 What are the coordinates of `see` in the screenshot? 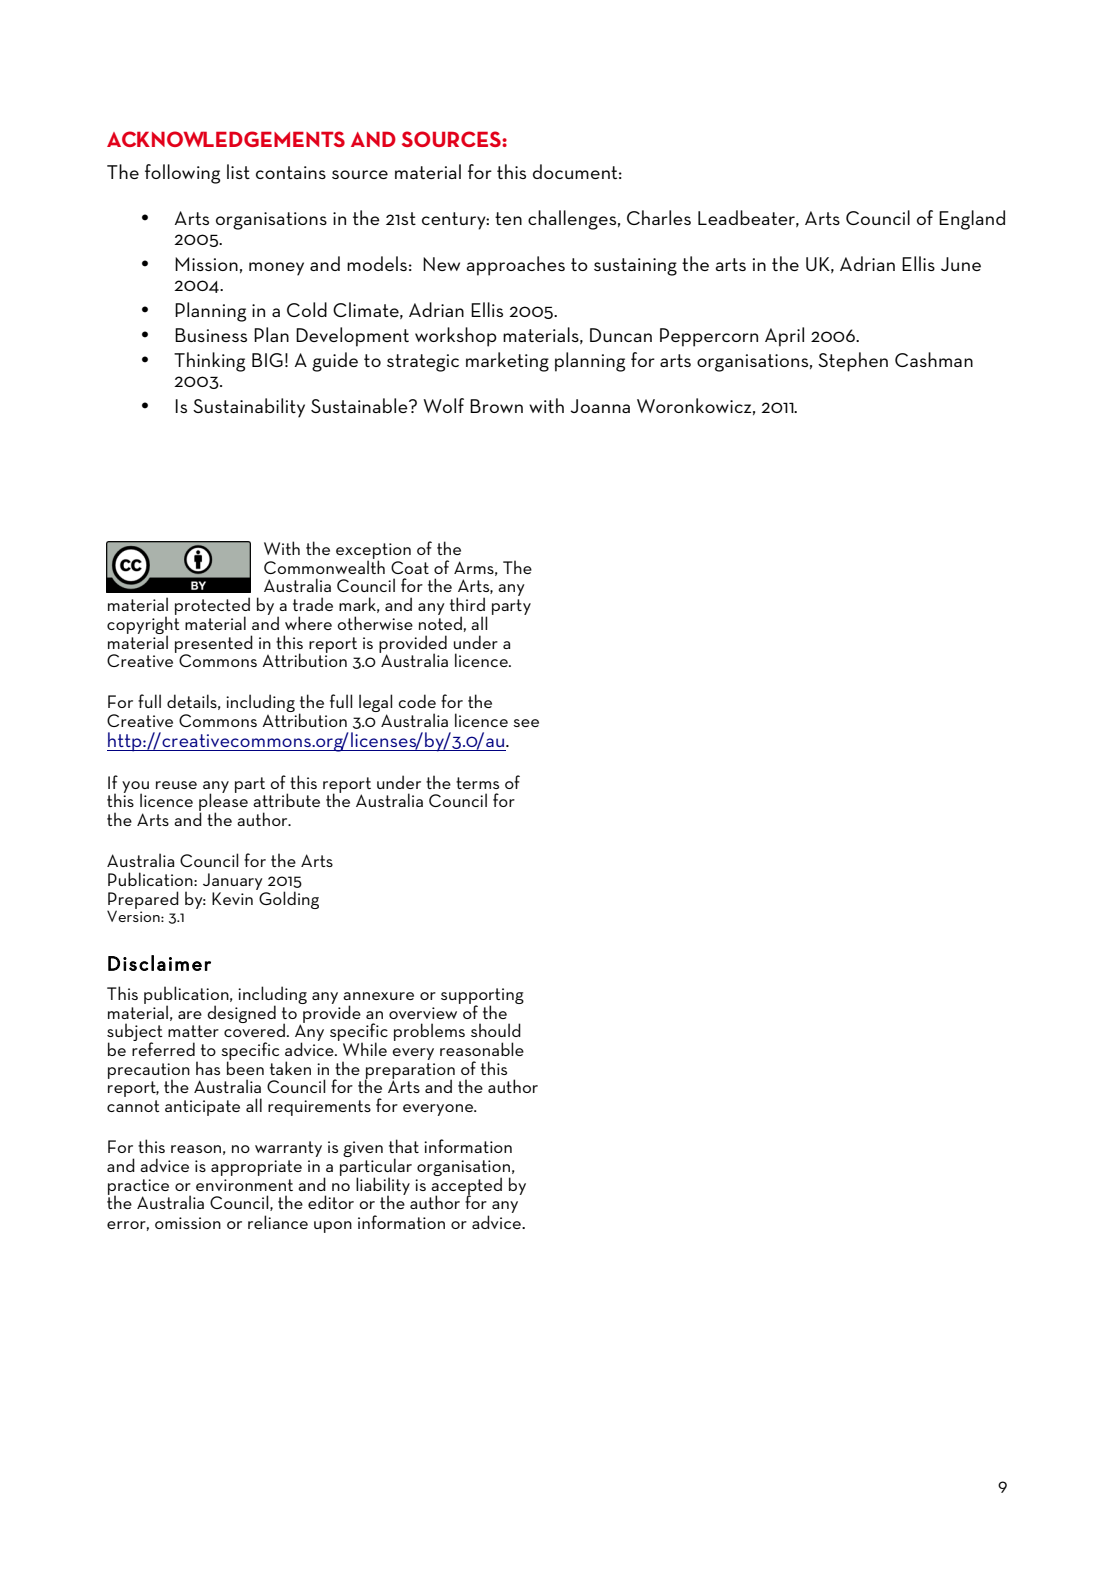 It's located at (526, 723).
